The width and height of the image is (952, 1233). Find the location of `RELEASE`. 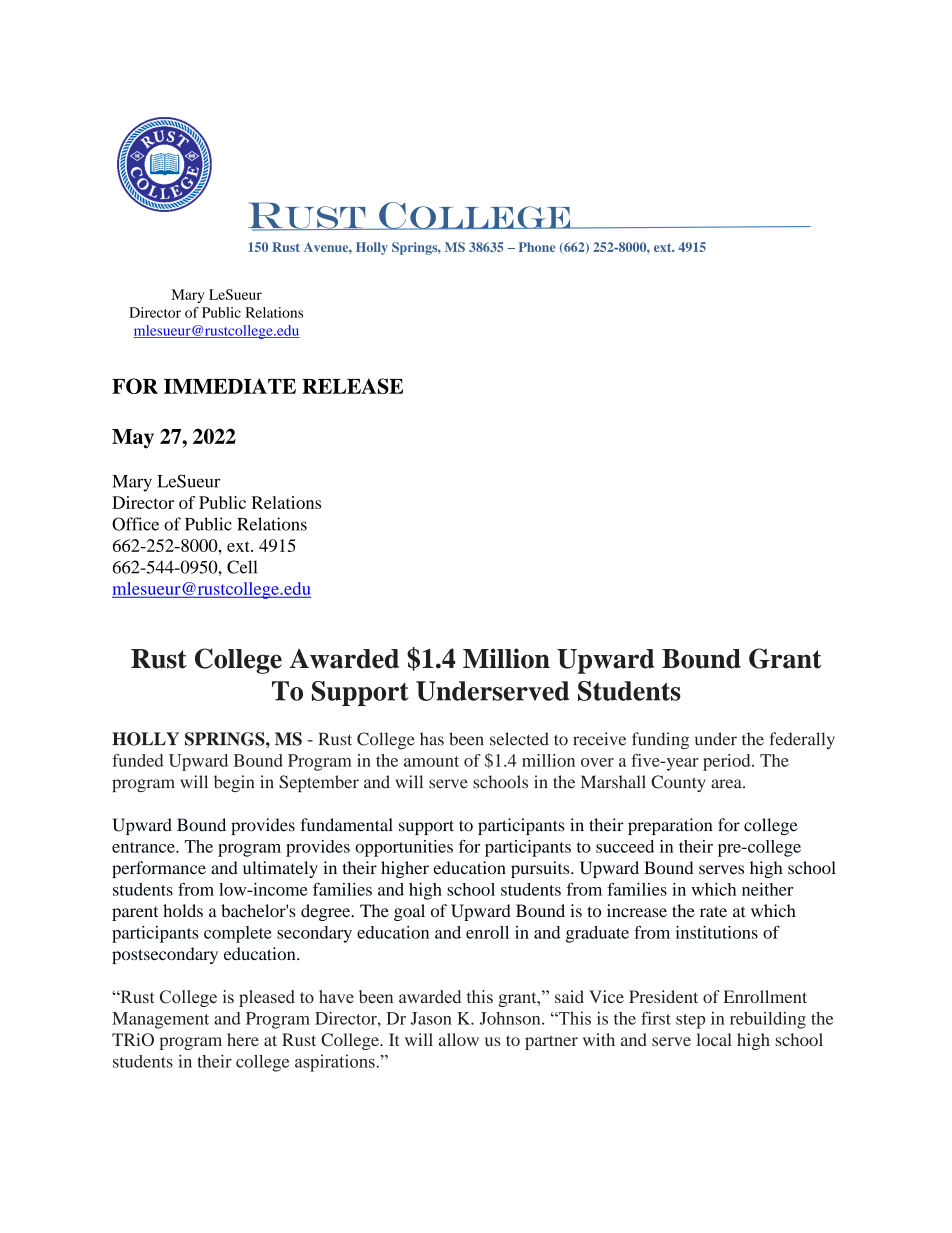

RELEASE is located at coordinates (352, 386).
